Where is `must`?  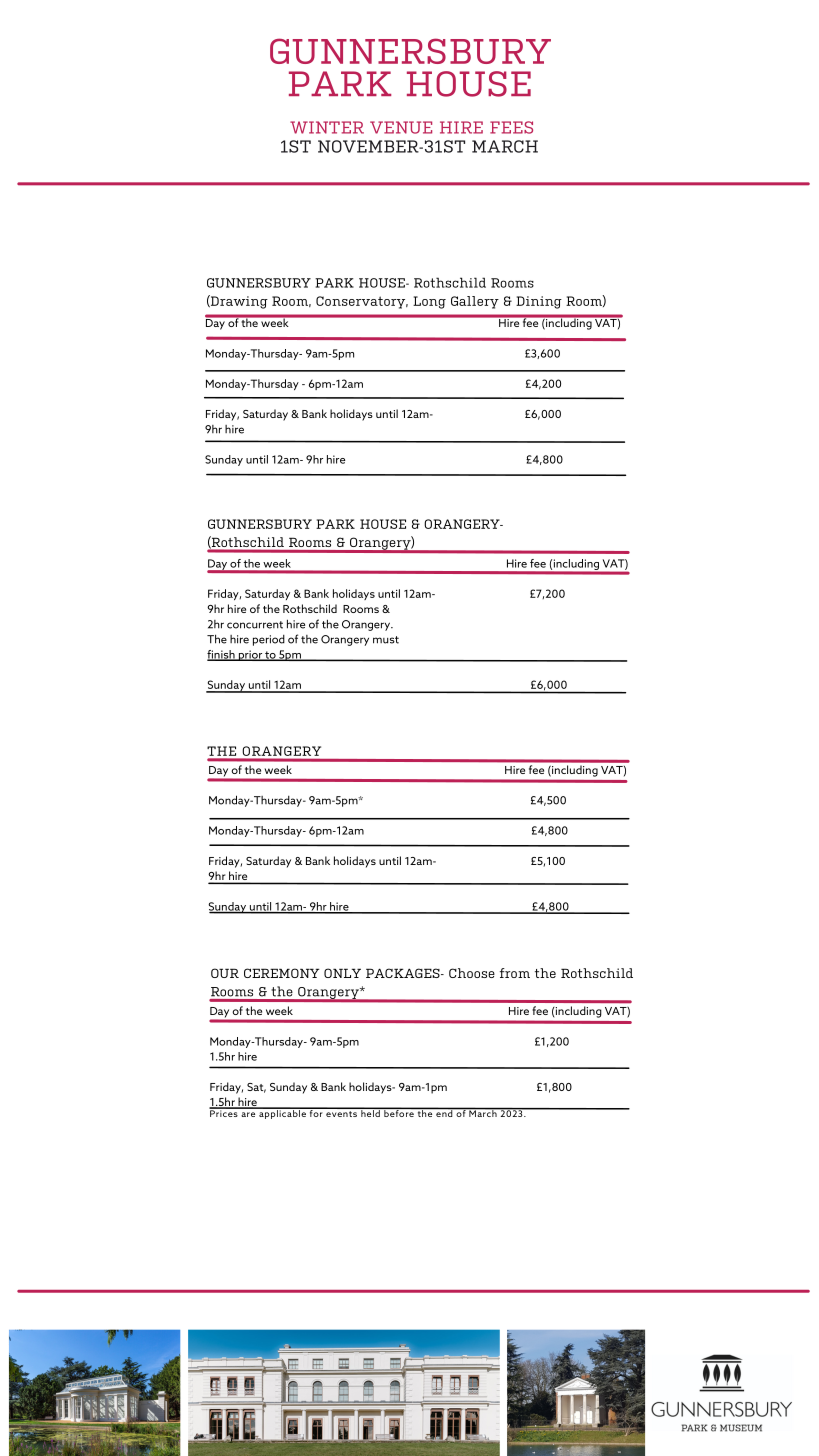
must is located at coordinates (386, 640).
